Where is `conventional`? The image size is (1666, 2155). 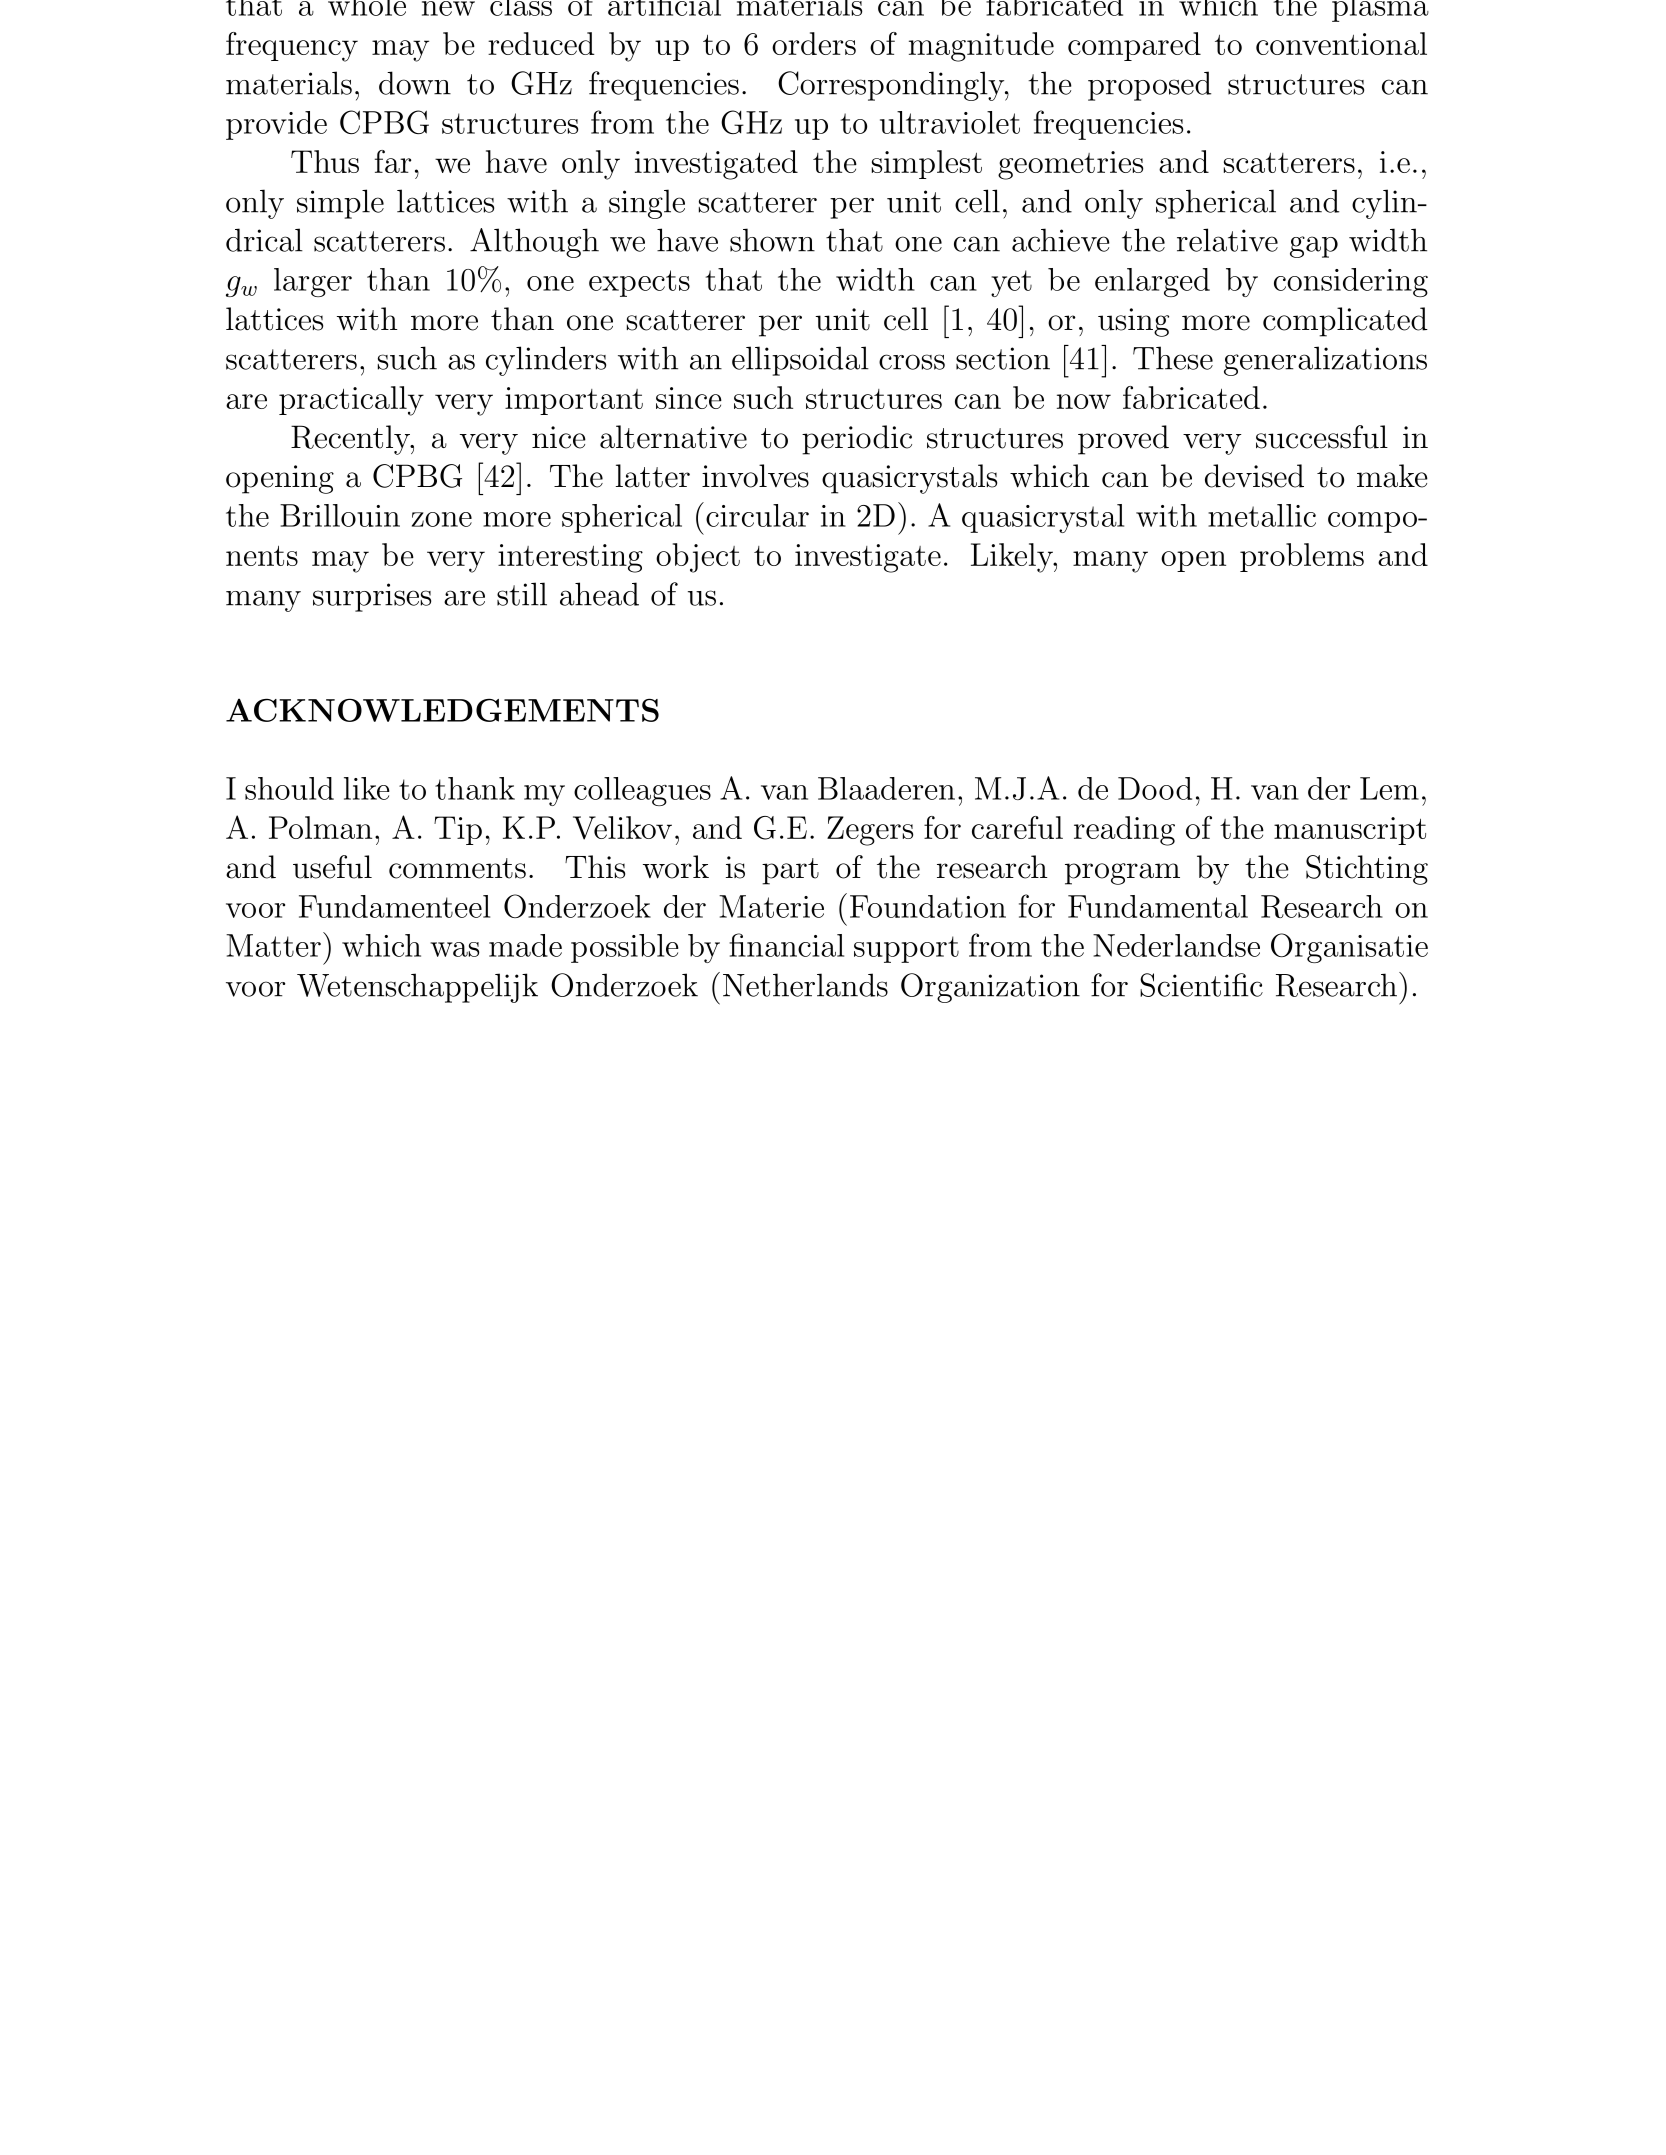
conventional is located at coordinates (1341, 43).
